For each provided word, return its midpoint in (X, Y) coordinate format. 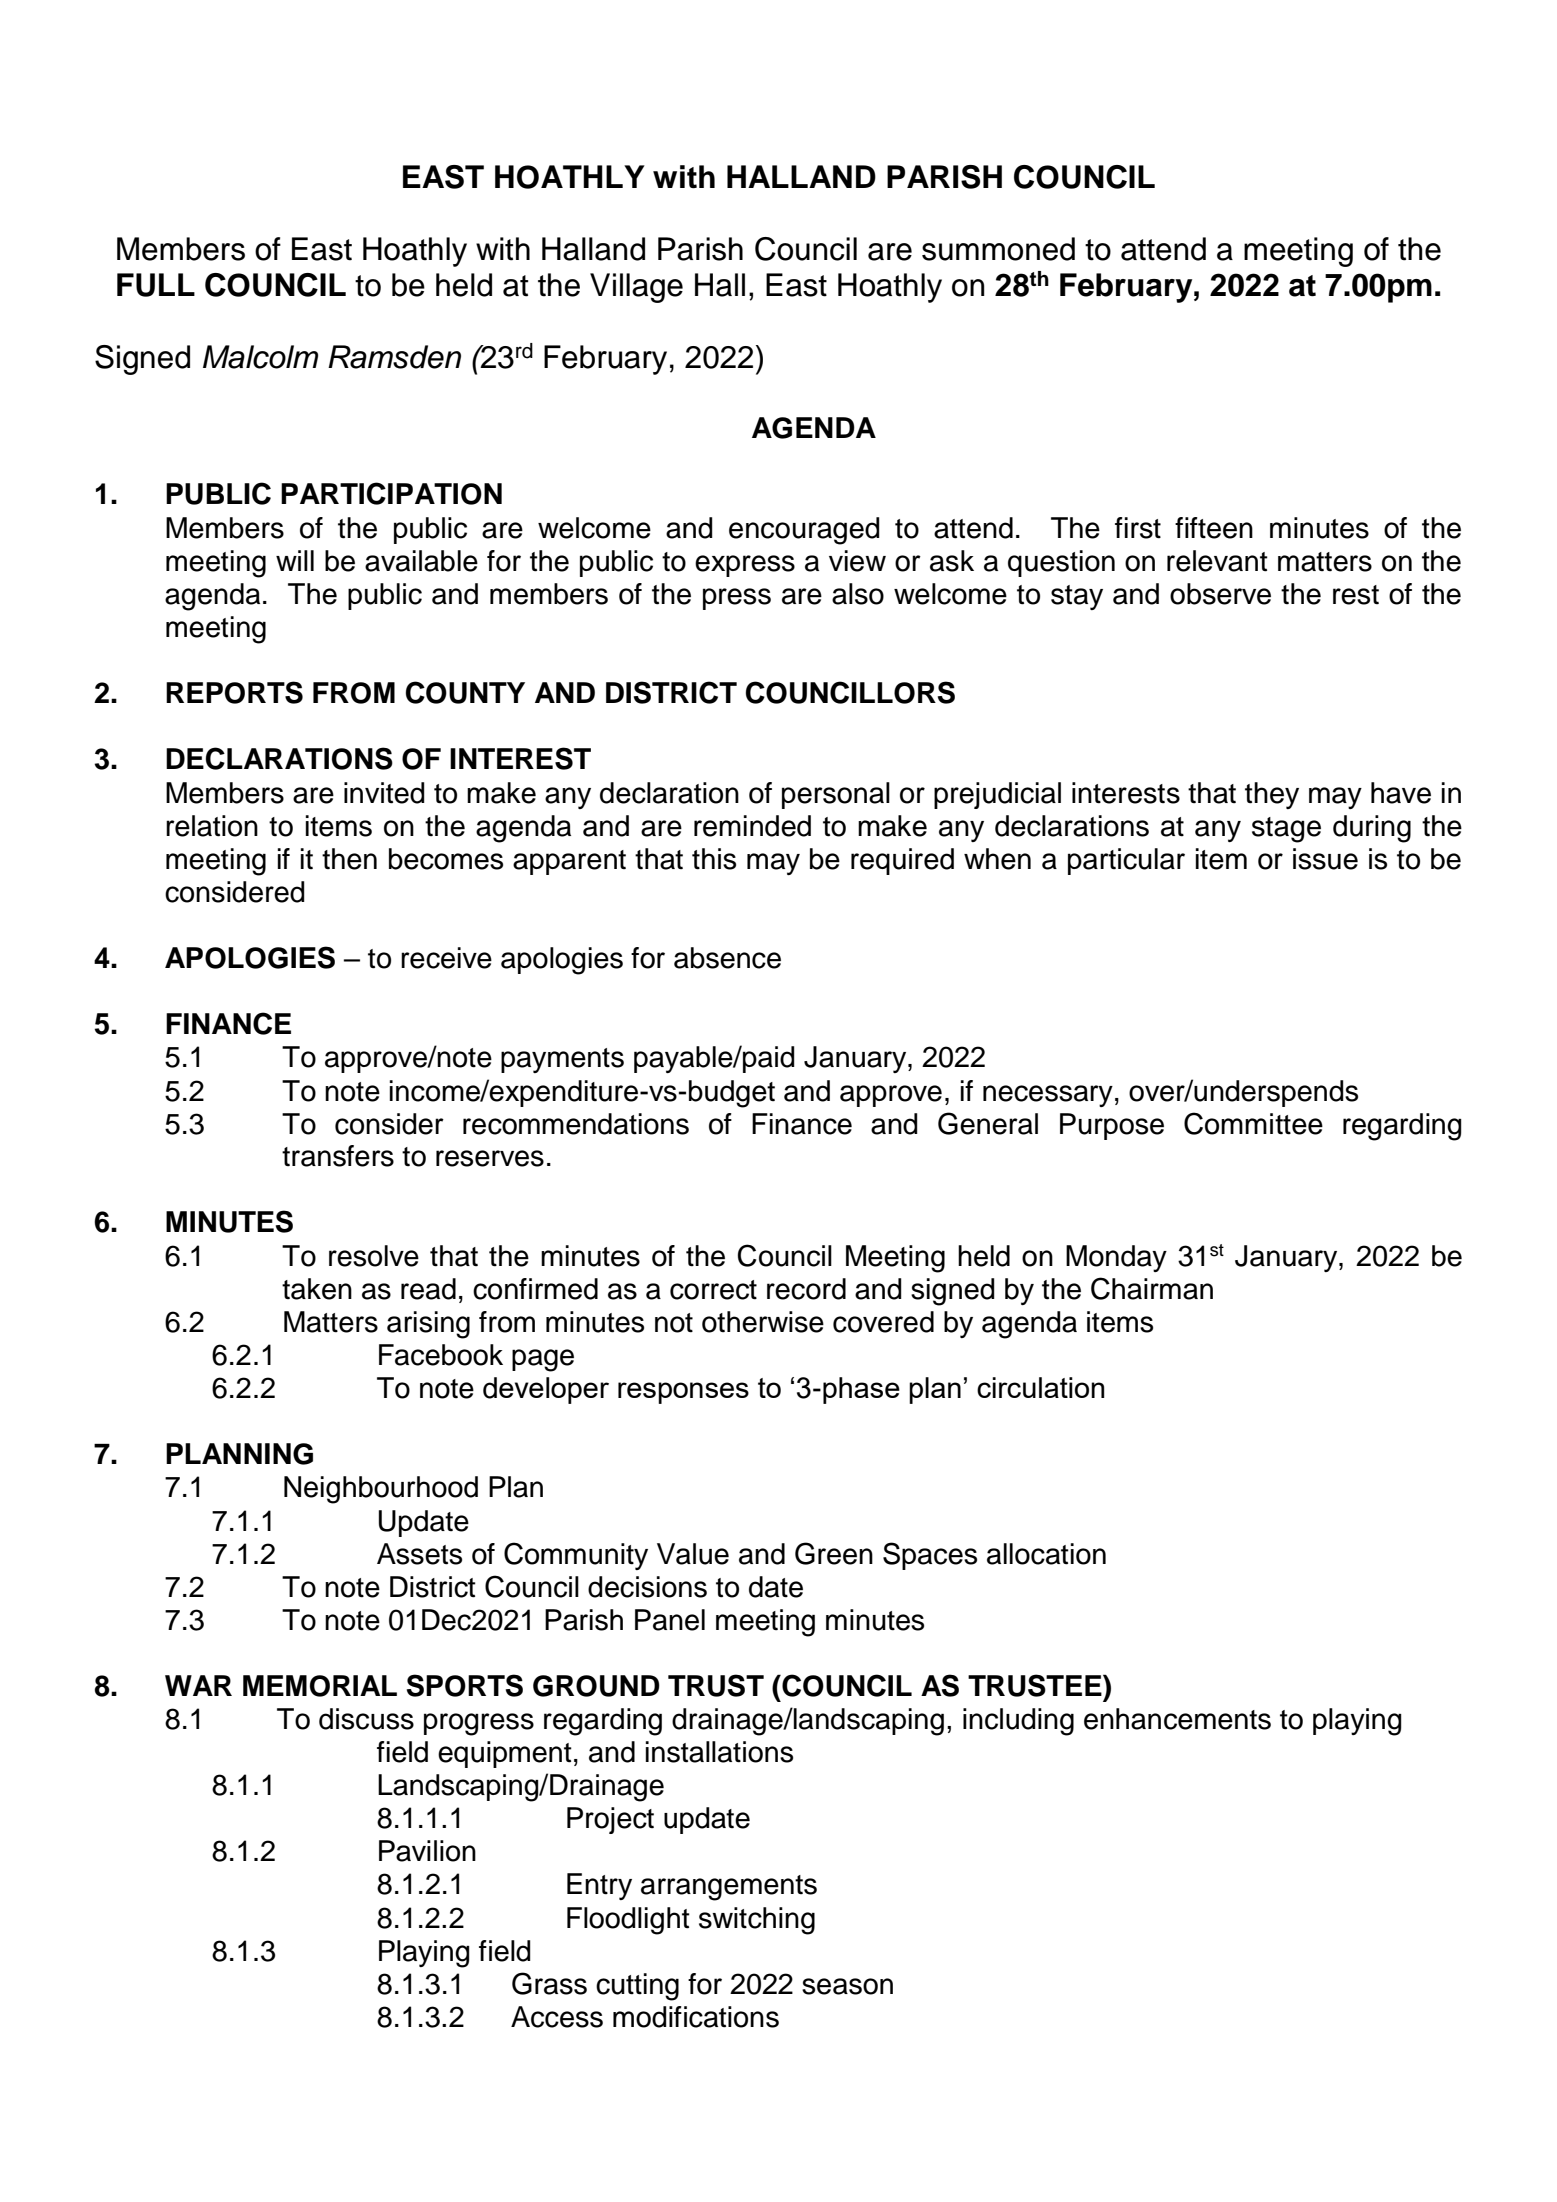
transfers (338, 1156)
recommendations (576, 1124)
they (1272, 795)
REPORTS (234, 692)
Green (834, 1553)
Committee (1253, 1123)
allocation (1046, 1554)
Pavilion (427, 1851)
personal (836, 795)
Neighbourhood (381, 1490)
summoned (998, 249)
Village (636, 288)
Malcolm (260, 357)
